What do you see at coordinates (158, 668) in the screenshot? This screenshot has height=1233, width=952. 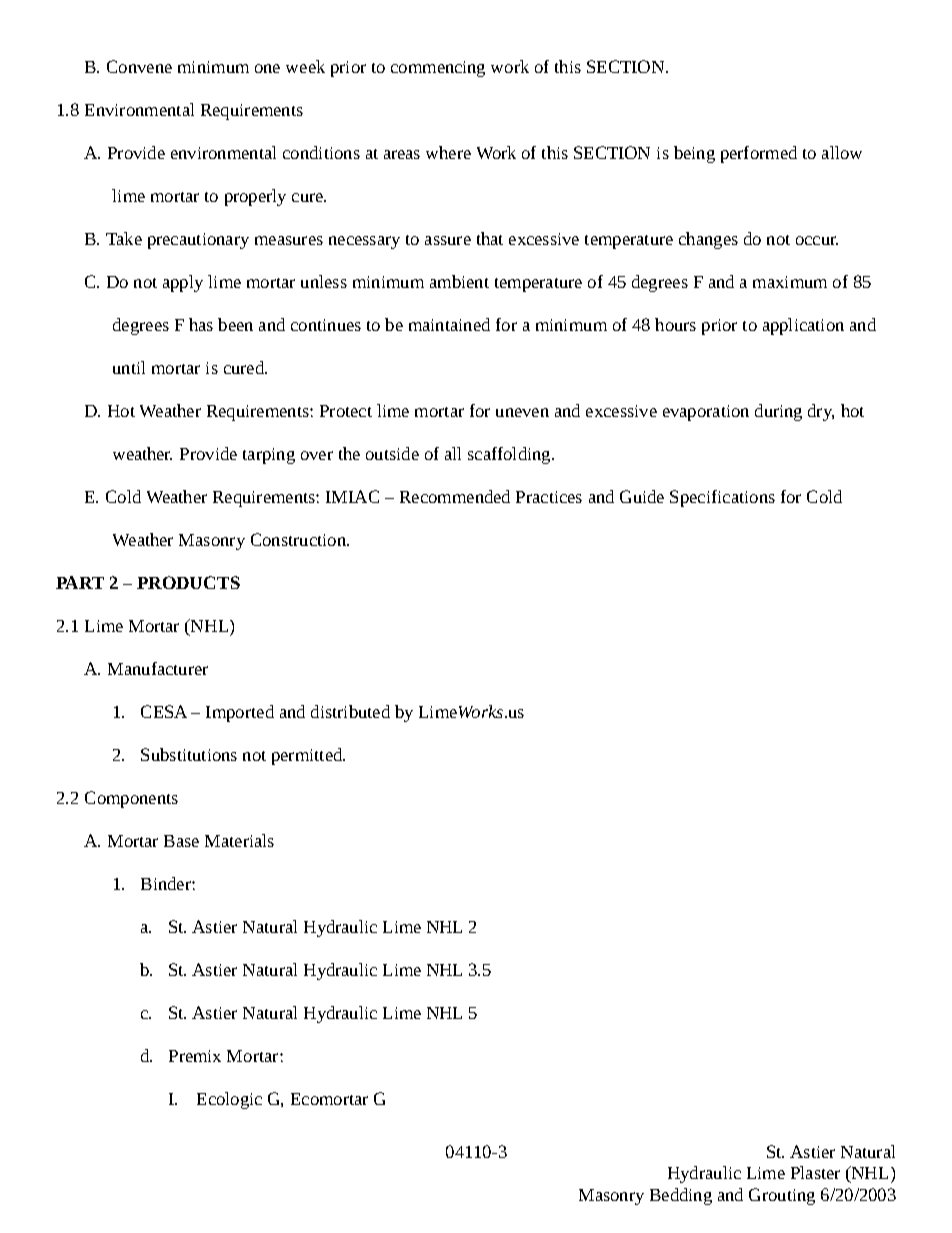 I see `Manufacturer` at bounding box center [158, 668].
